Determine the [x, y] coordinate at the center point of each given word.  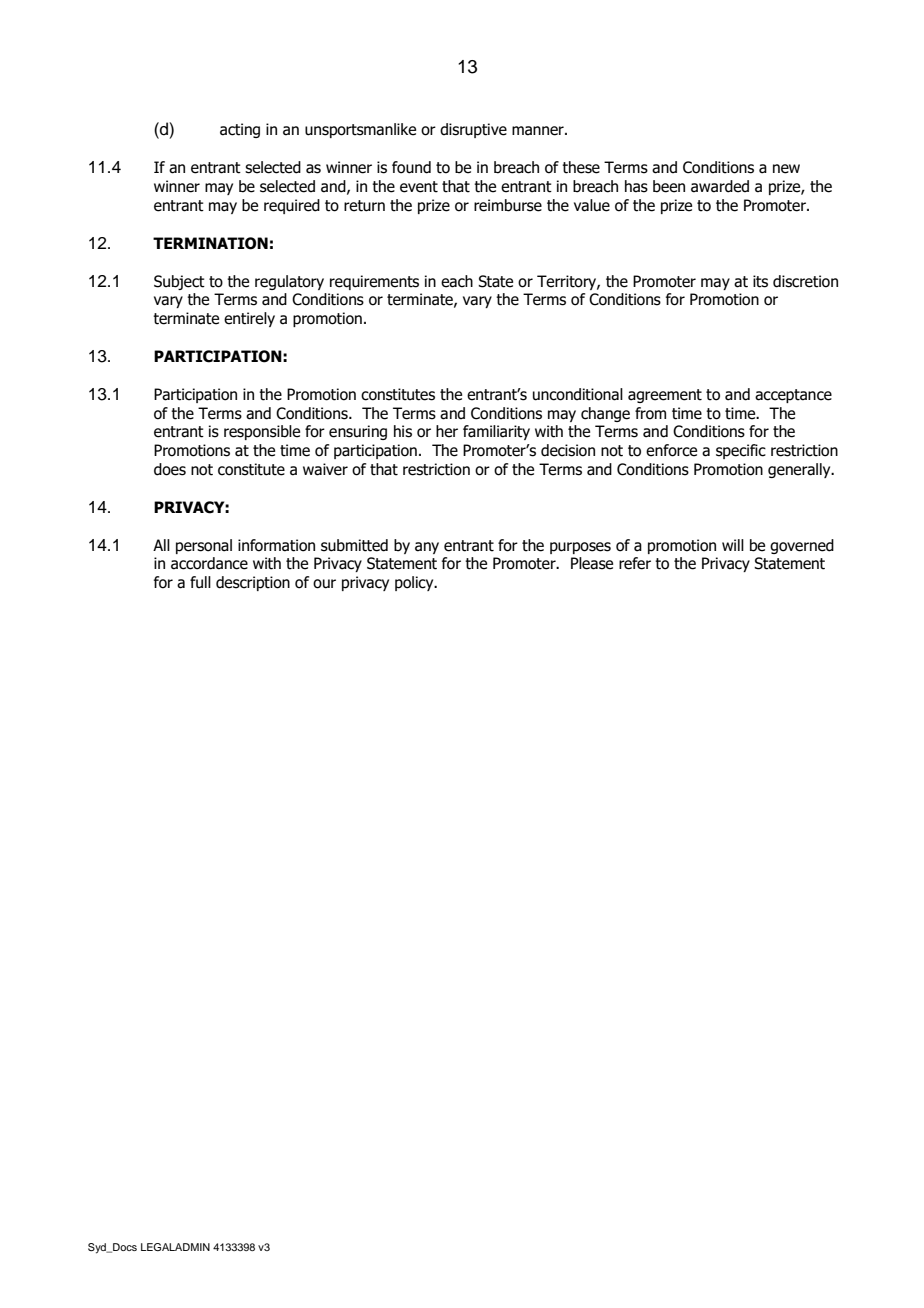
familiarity [496, 432]
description [253, 583]
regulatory [289, 282]
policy [415, 583]
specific [741, 451]
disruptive [473, 130]
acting [240, 130]
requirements [374, 282]
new [786, 169]
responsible [262, 432]
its [760, 281]
